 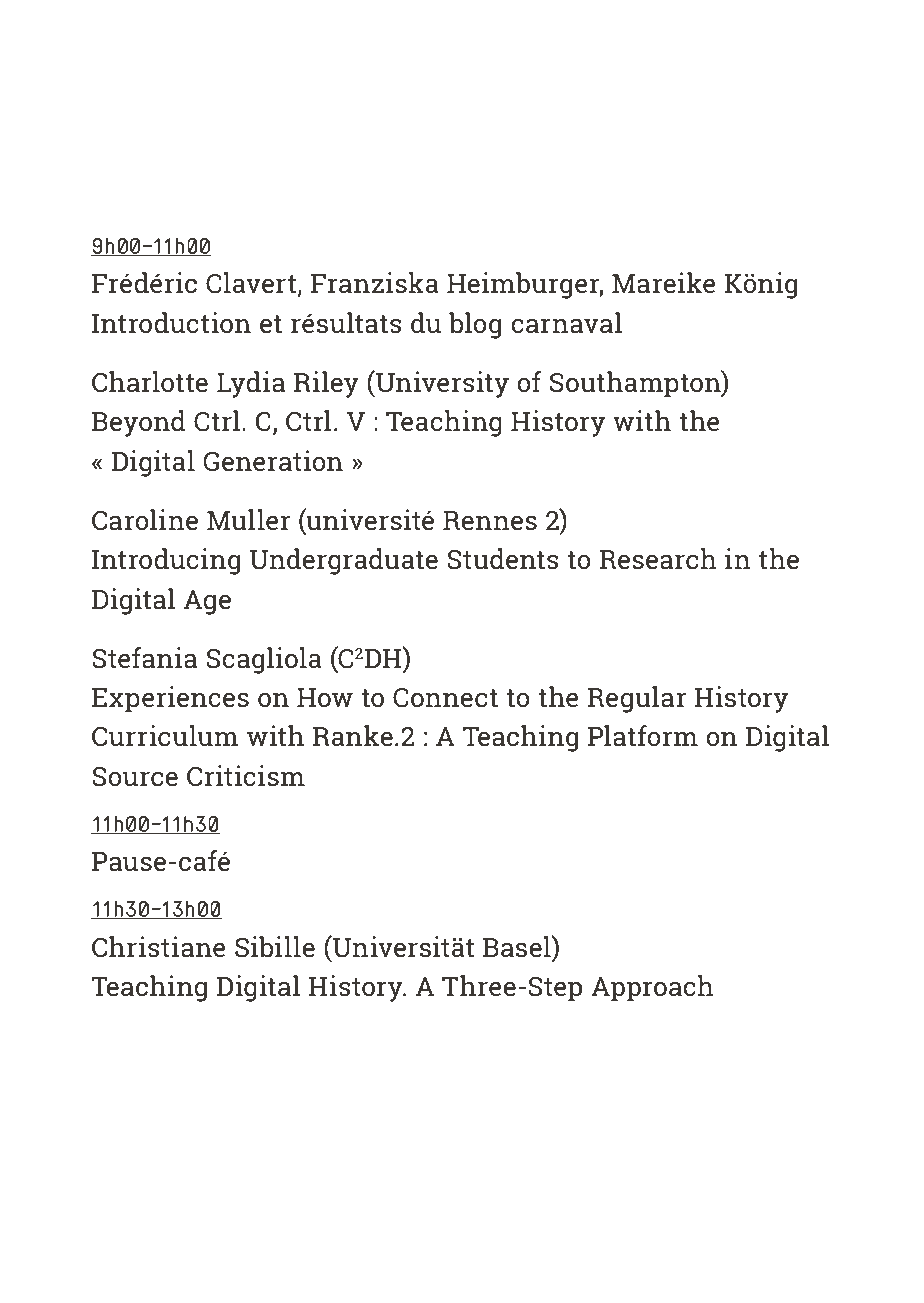 I want to click on Age, so click(x=207, y=602).
